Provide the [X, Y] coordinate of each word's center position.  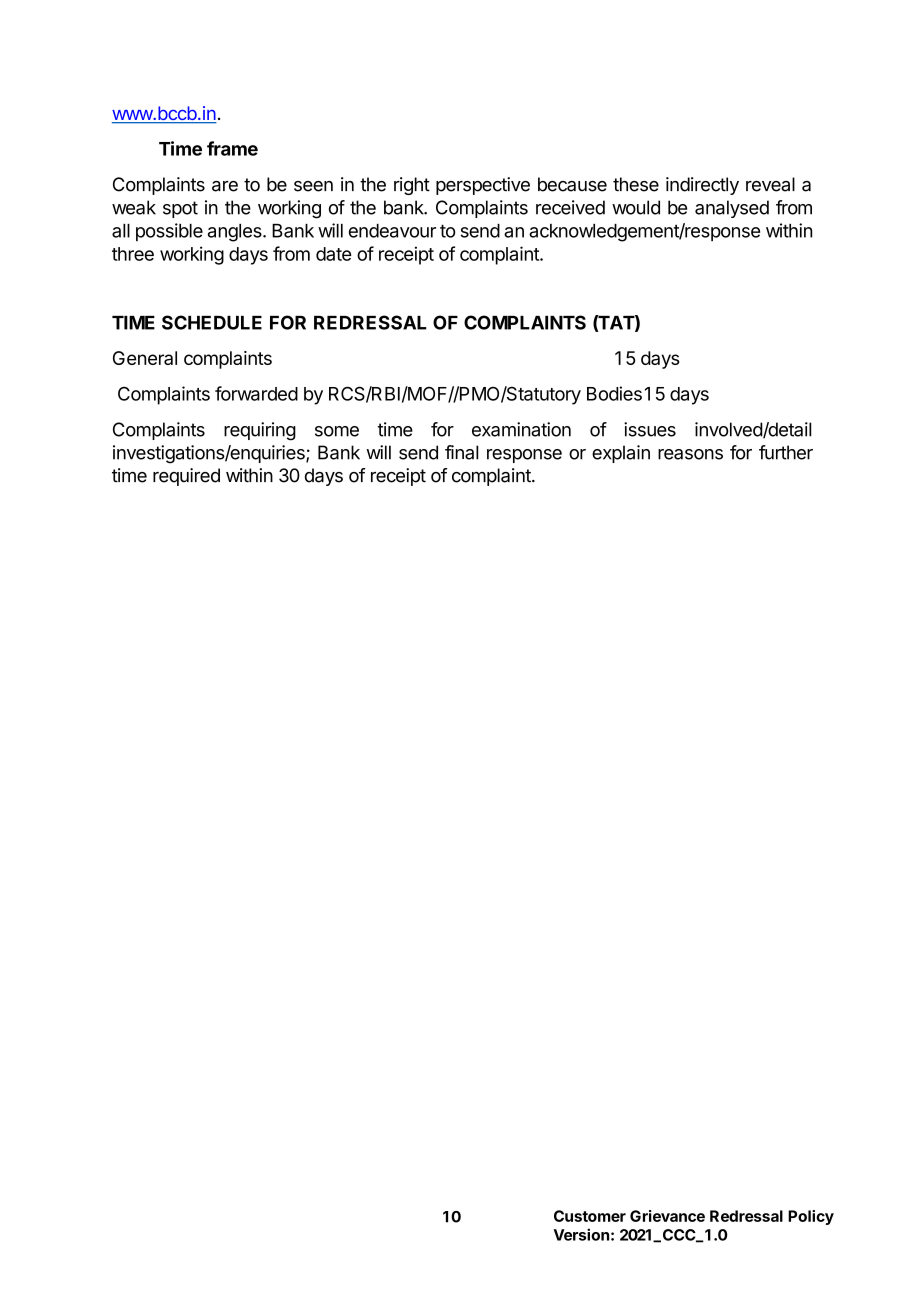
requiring [260, 431]
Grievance [667, 1216]
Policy [811, 1217]
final [462, 452]
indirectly [702, 186]
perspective [483, 186]
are [225, 186]
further [786, 452]
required [186, 477]
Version [581, 1234]
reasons [690, 454]
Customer [590, 1216]
